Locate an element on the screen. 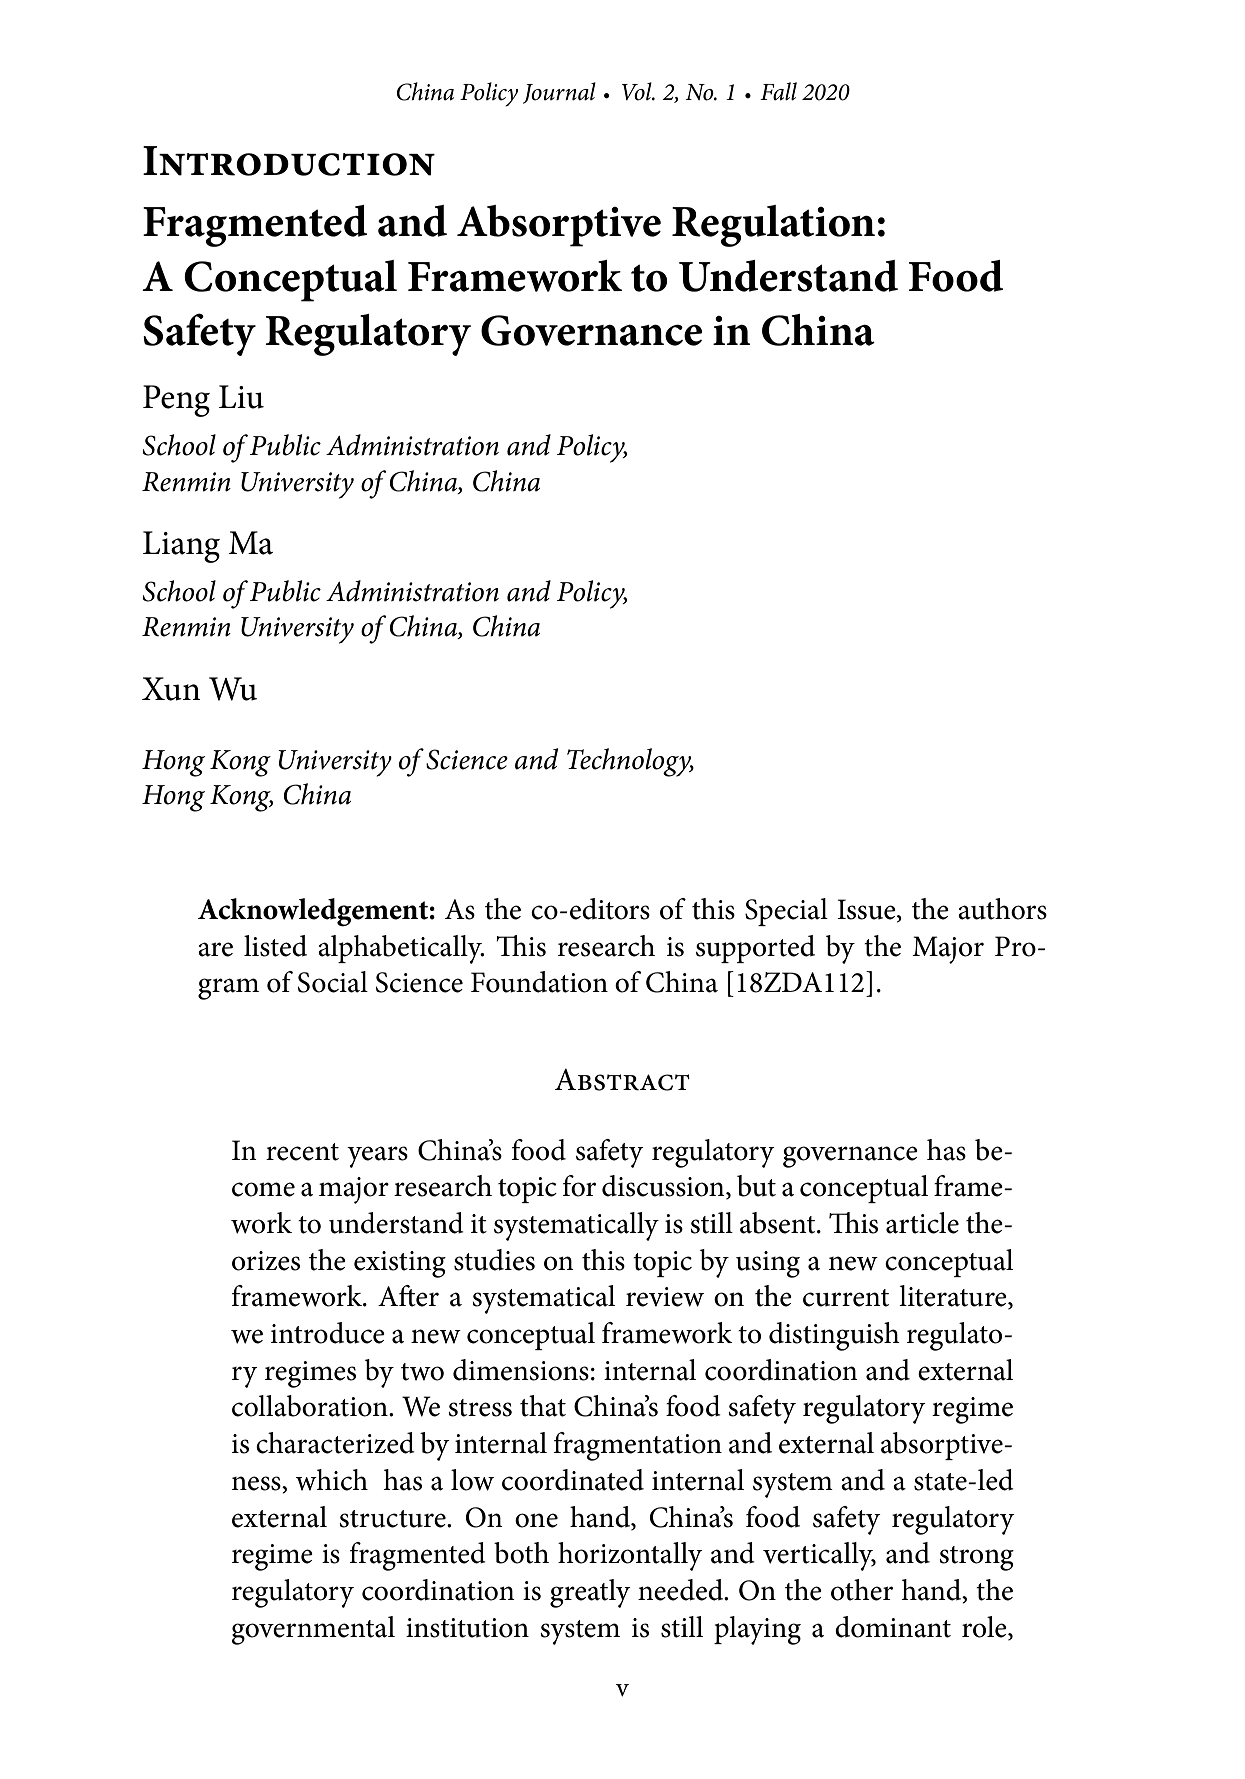 Image resolution: width=1245 pixels, height=1779 pixels. article is located at coordinates (922, 1223).
